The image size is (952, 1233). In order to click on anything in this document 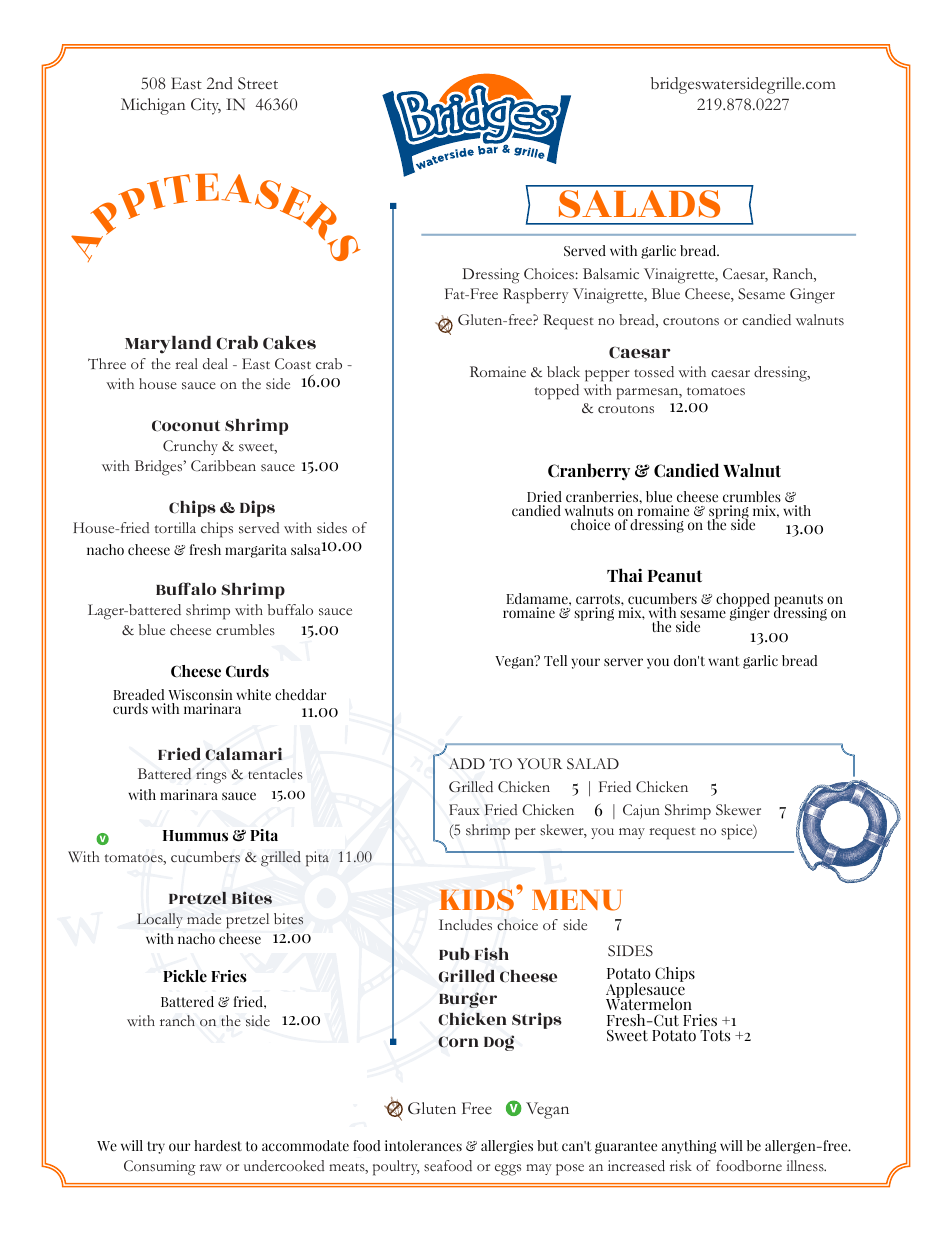, I will do `click(689, 1147)`.
